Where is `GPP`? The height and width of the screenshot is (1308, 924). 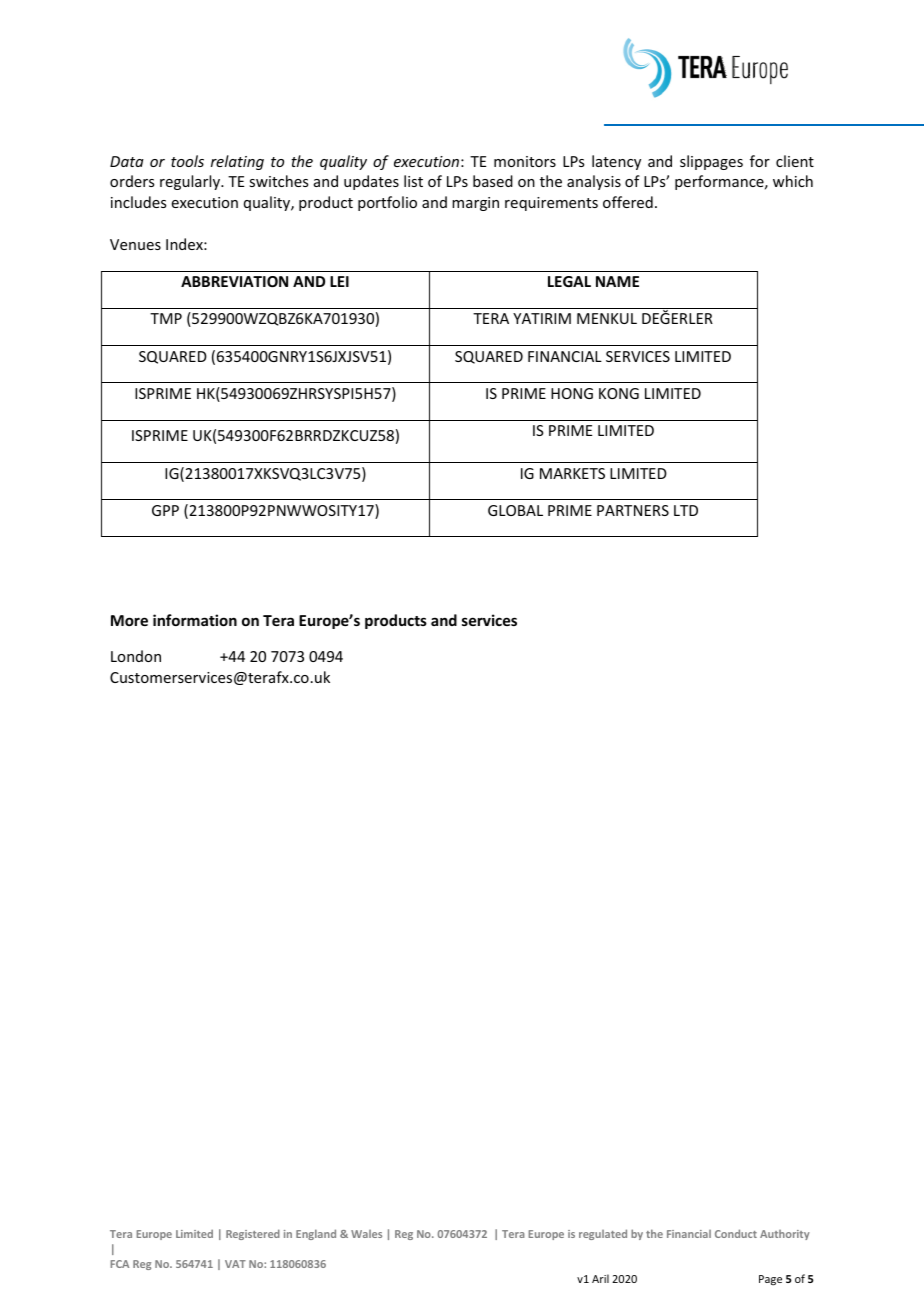
GPP is located at coordinates (165, 510).
